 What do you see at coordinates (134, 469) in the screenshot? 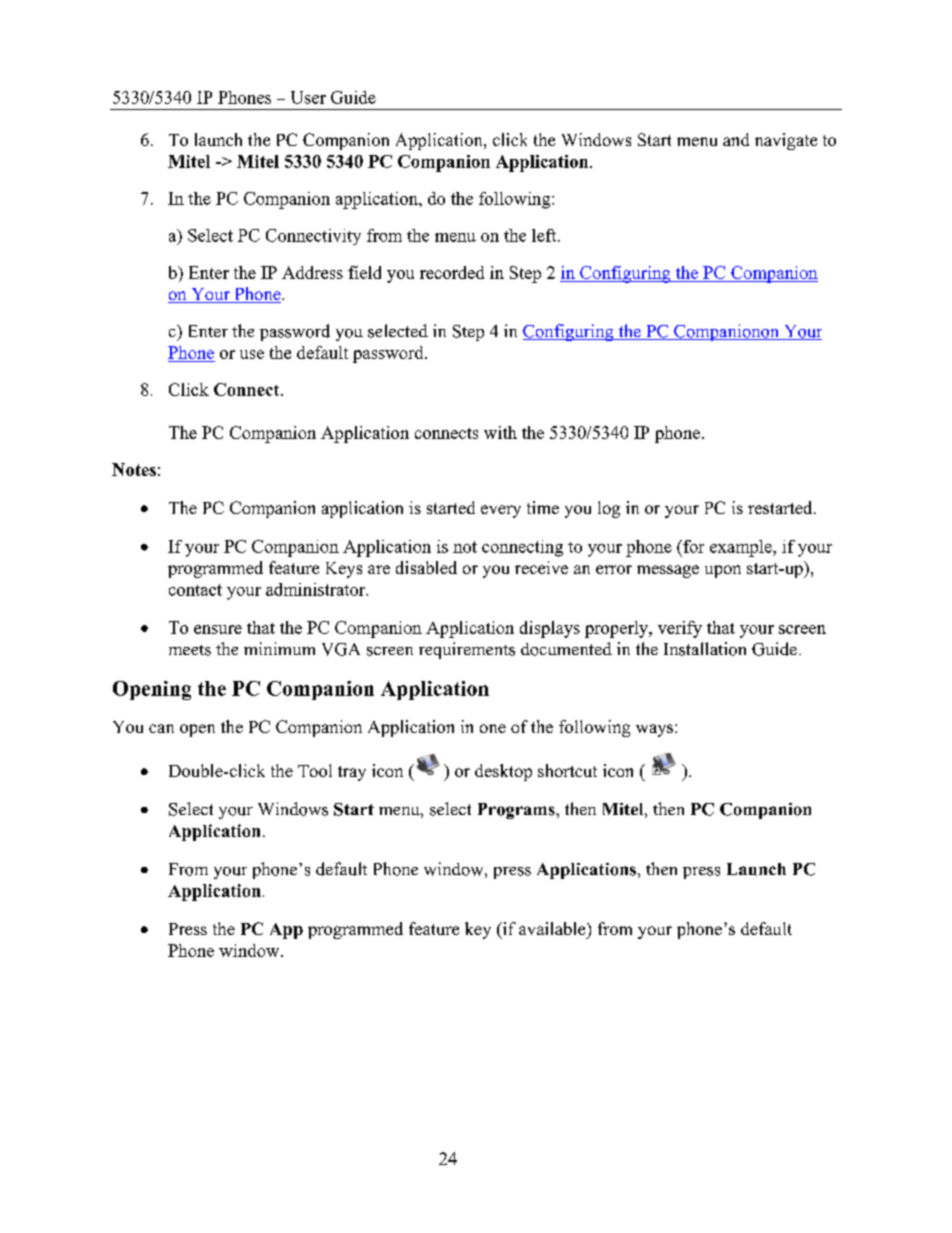
I see `Notes` at bounding box center [134, 469].
